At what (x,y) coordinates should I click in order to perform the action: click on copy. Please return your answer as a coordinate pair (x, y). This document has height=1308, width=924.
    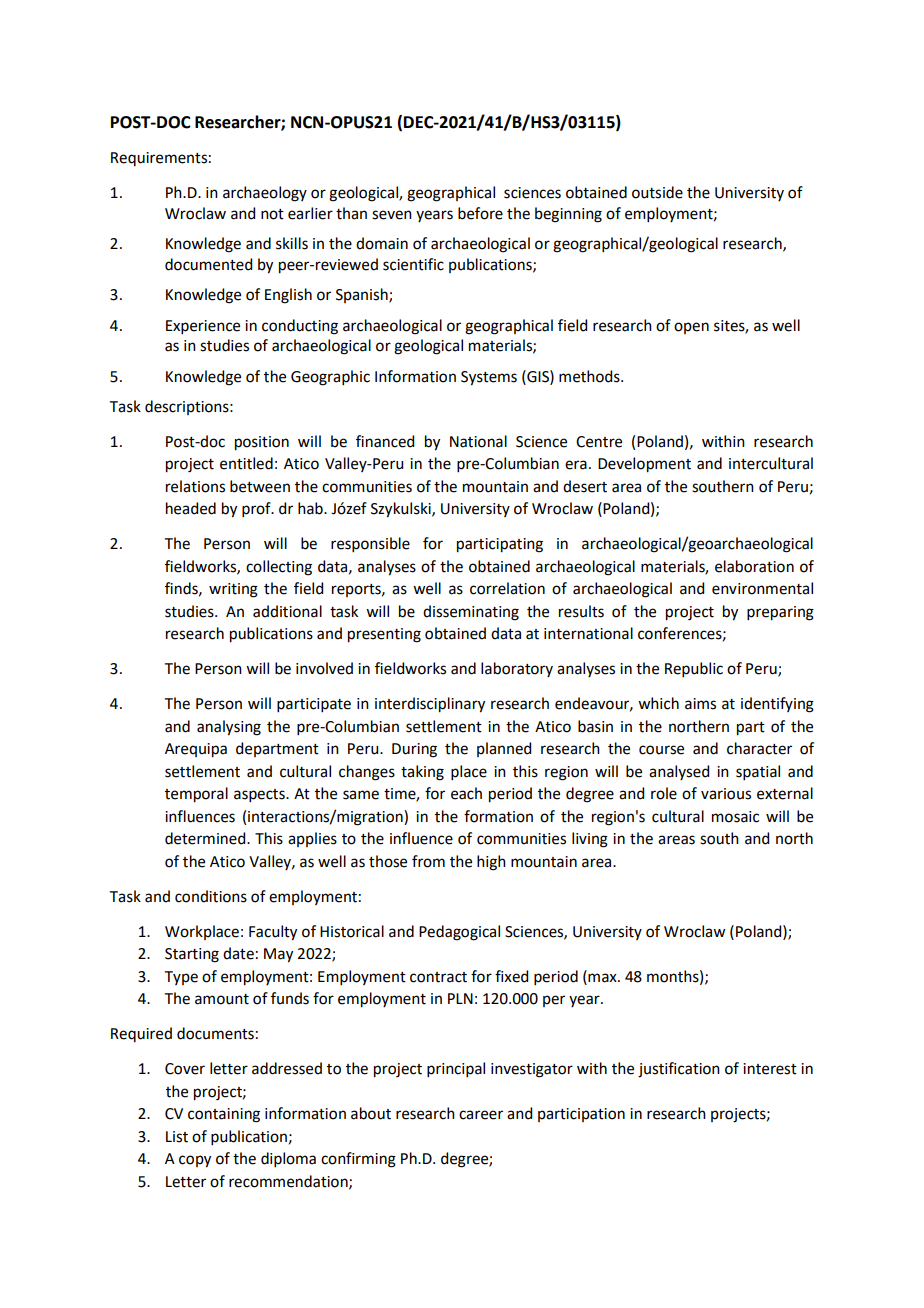
    Looking at the image, I should click on (195, 1161).
